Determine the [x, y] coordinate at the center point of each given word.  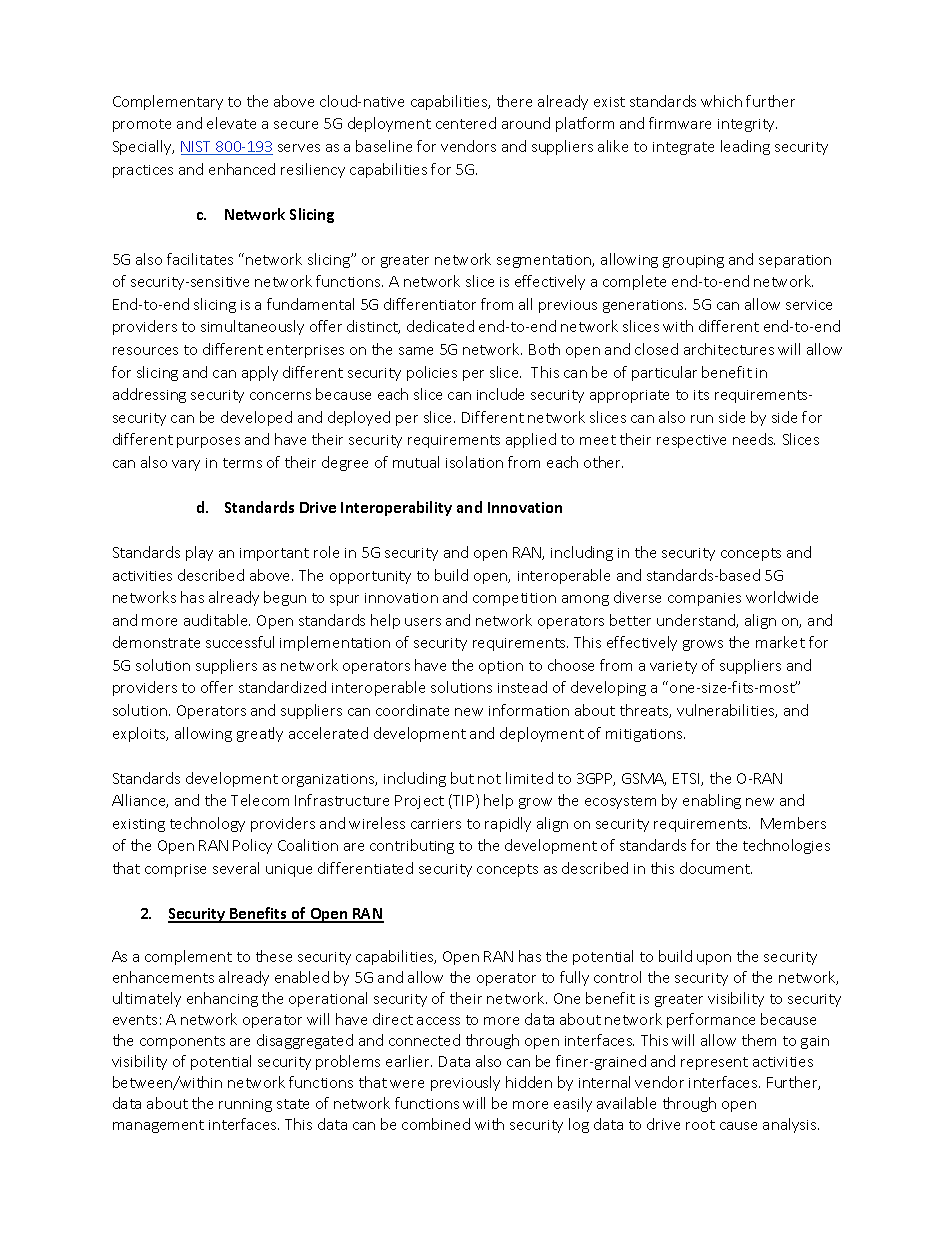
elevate [231, 123]
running [245, 1105]
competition [514, 599]
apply [260, 373]
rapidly [508, 824]
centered [466, 123]
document [716, 868]
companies [704, 599]
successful [240, 642]
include [500, 394]
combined [436, 1124]
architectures [729, 349]
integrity [747, 125]
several [236, 868]
